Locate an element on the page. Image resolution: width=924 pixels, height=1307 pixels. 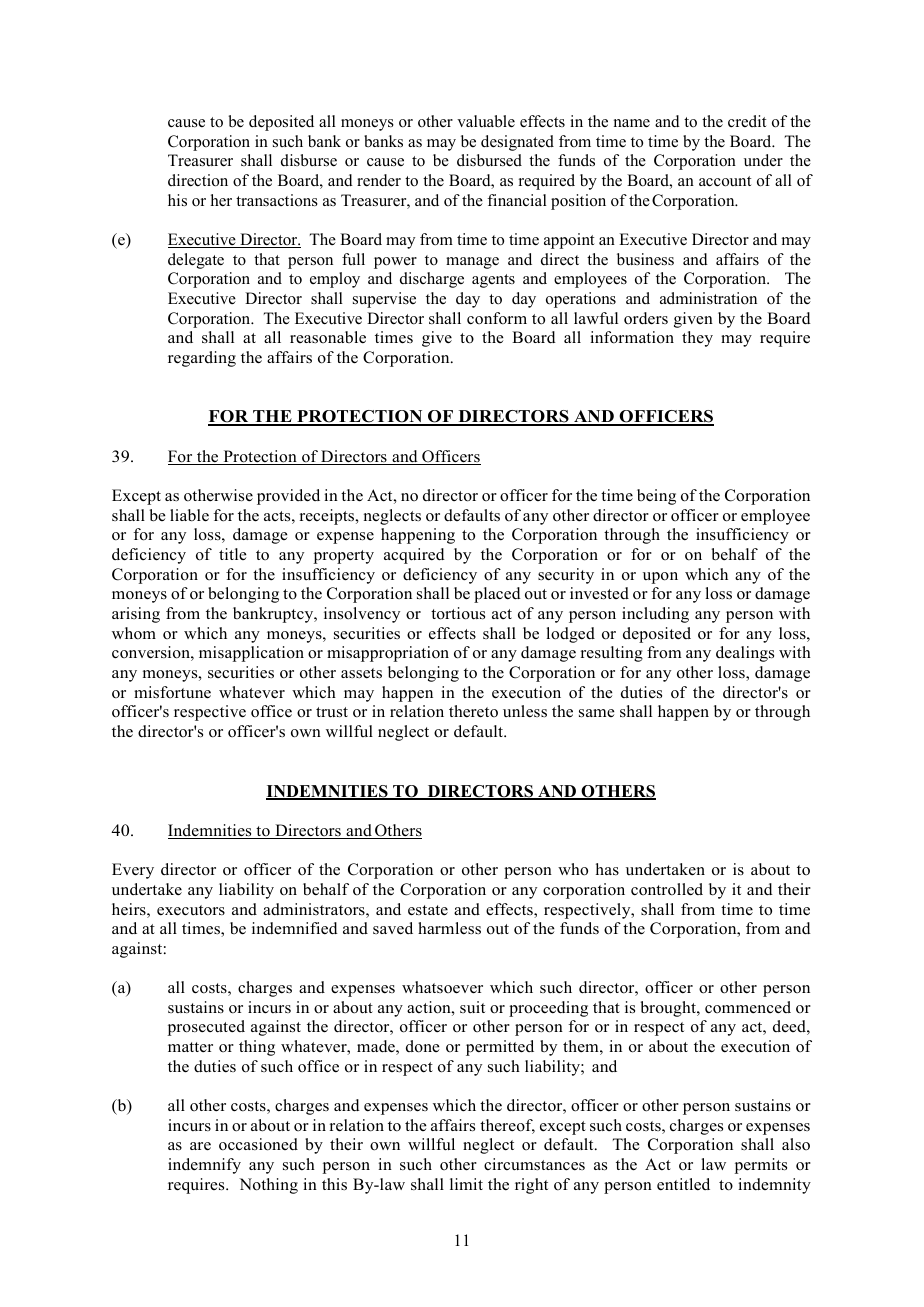
are is located at coordinates (200, 1146).
